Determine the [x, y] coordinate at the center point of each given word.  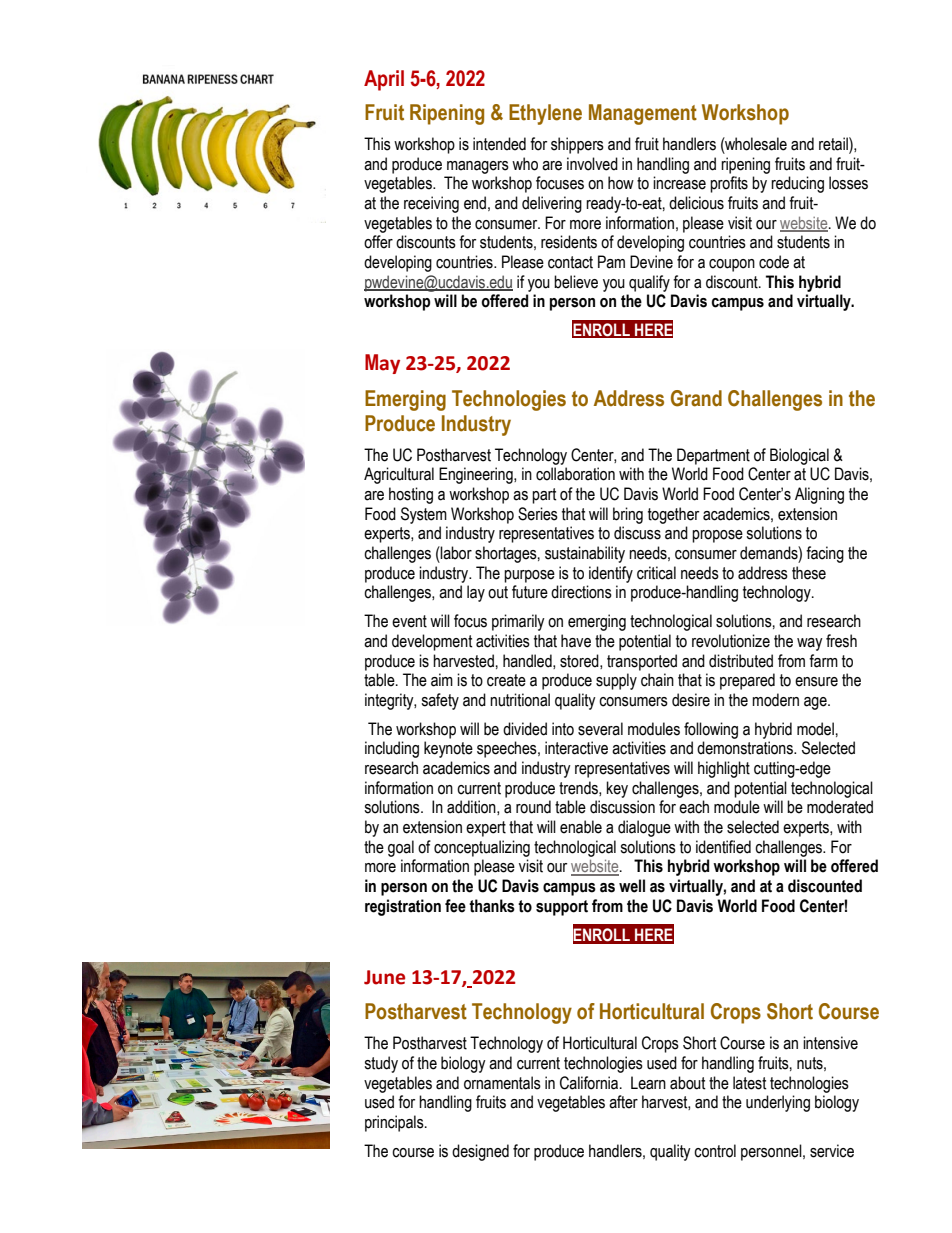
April [384, 80]
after [623, 1102]
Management [643, 114]
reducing [797, 184]
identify [611, 574]
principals [395, 1123]
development [432, 642]
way [810, 644]
